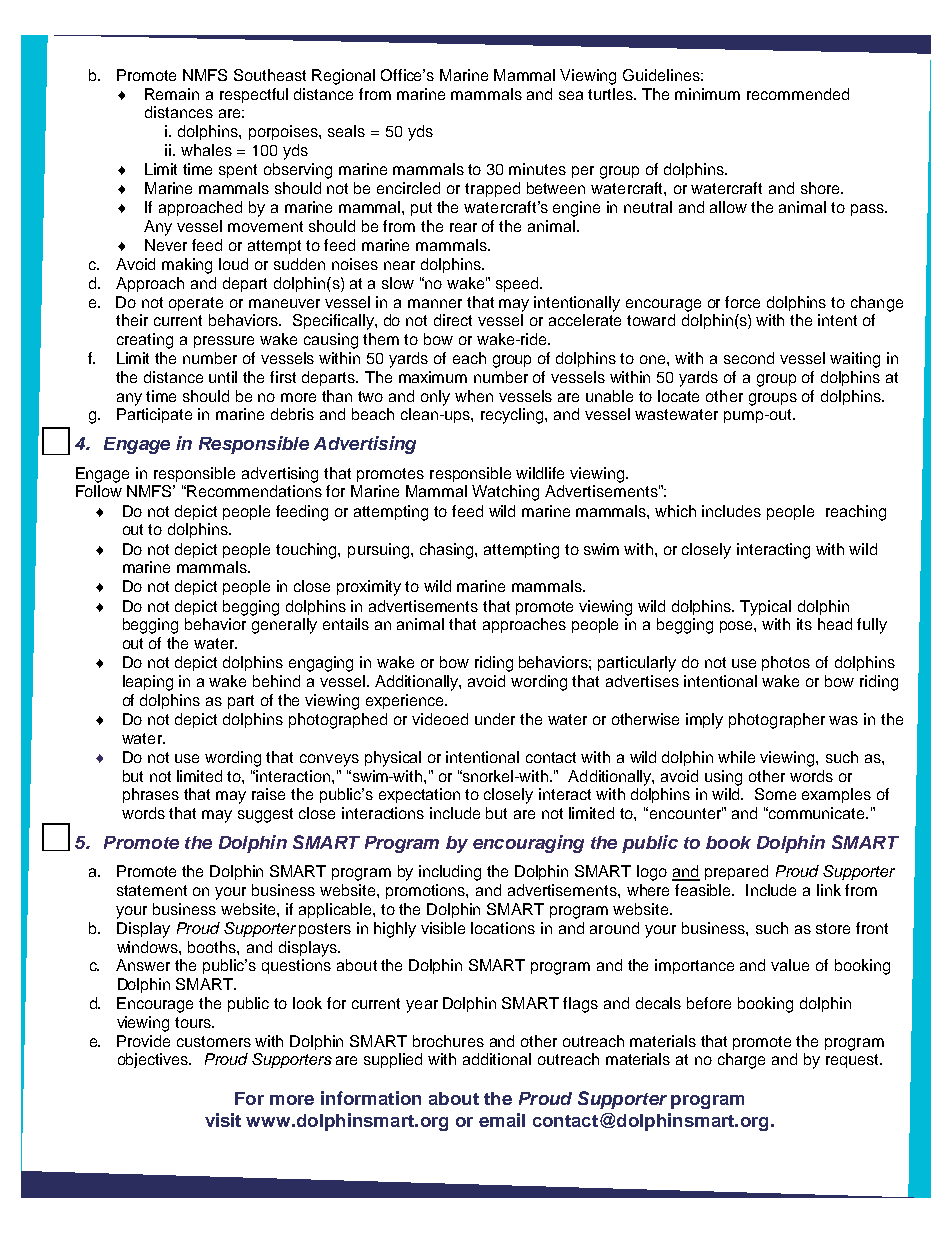  What do you see at coordinates (148, 683) in the screenshot?
I see `leaping` at bounding box center [148, 683].
